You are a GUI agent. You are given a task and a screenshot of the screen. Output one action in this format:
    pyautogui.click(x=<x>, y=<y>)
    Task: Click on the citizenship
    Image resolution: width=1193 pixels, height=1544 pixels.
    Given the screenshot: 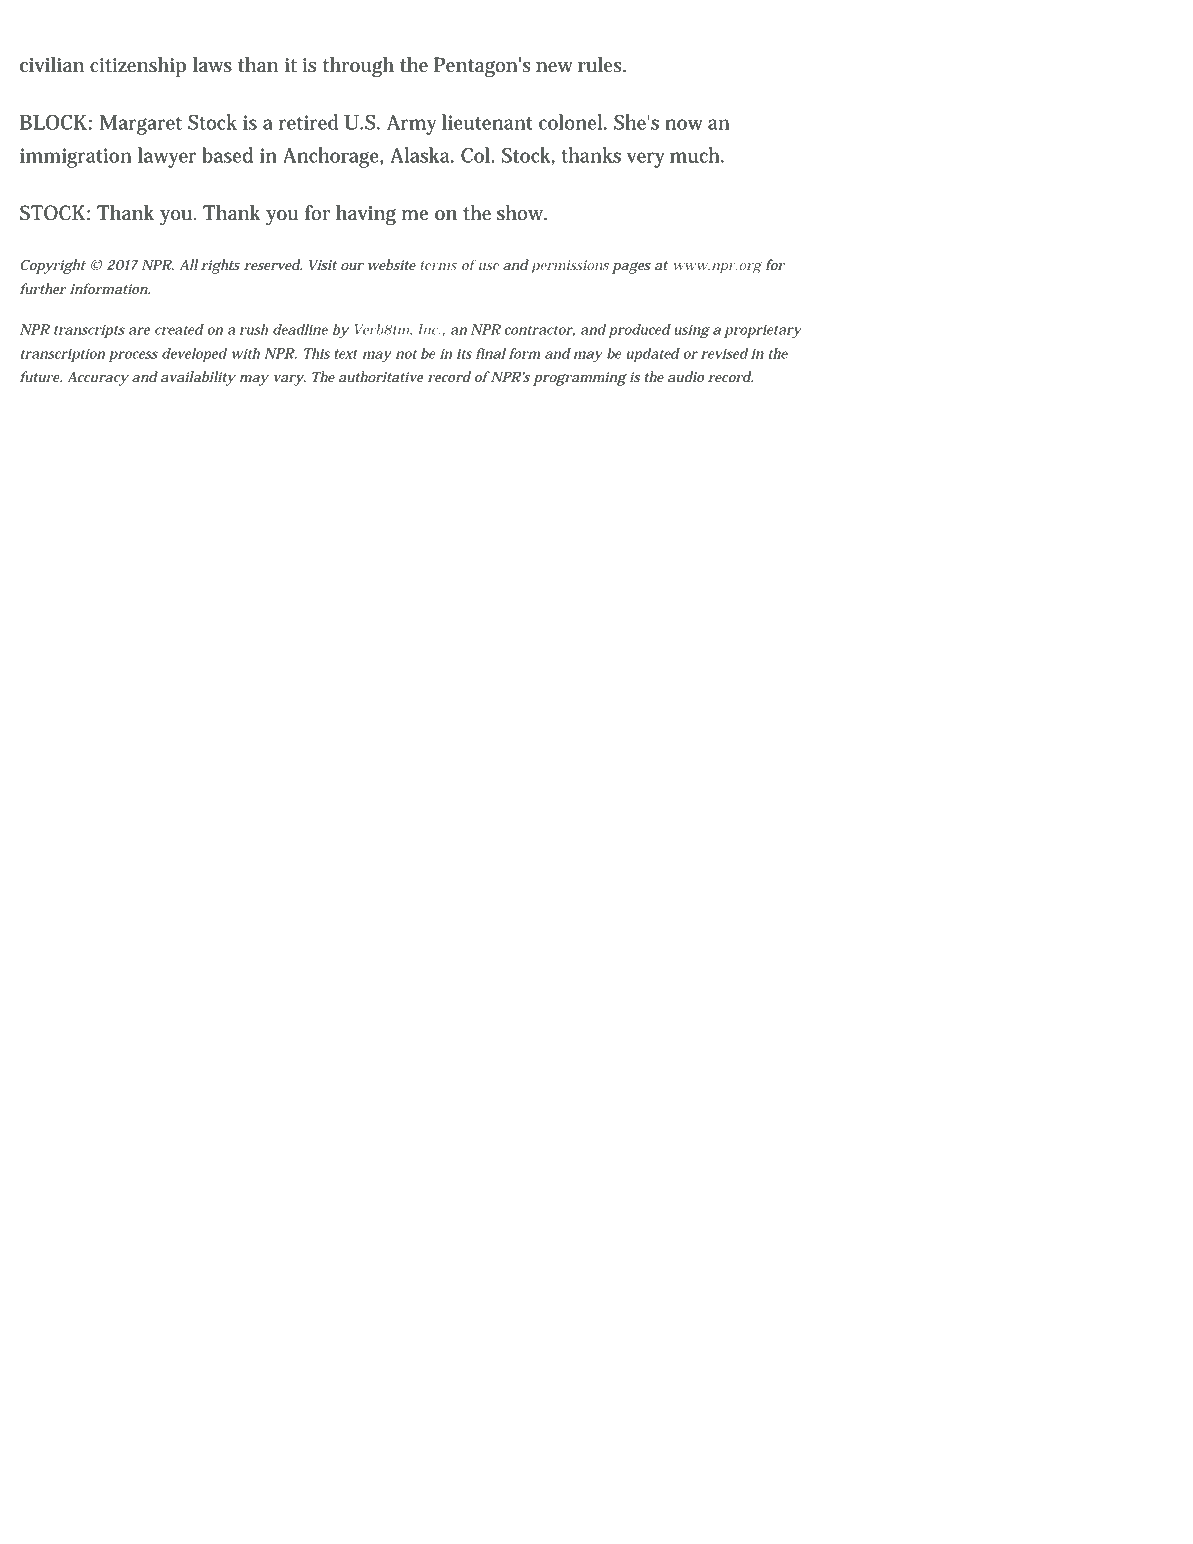 What is the action you would take?
    pyautogui.click(x=138, y=67)
